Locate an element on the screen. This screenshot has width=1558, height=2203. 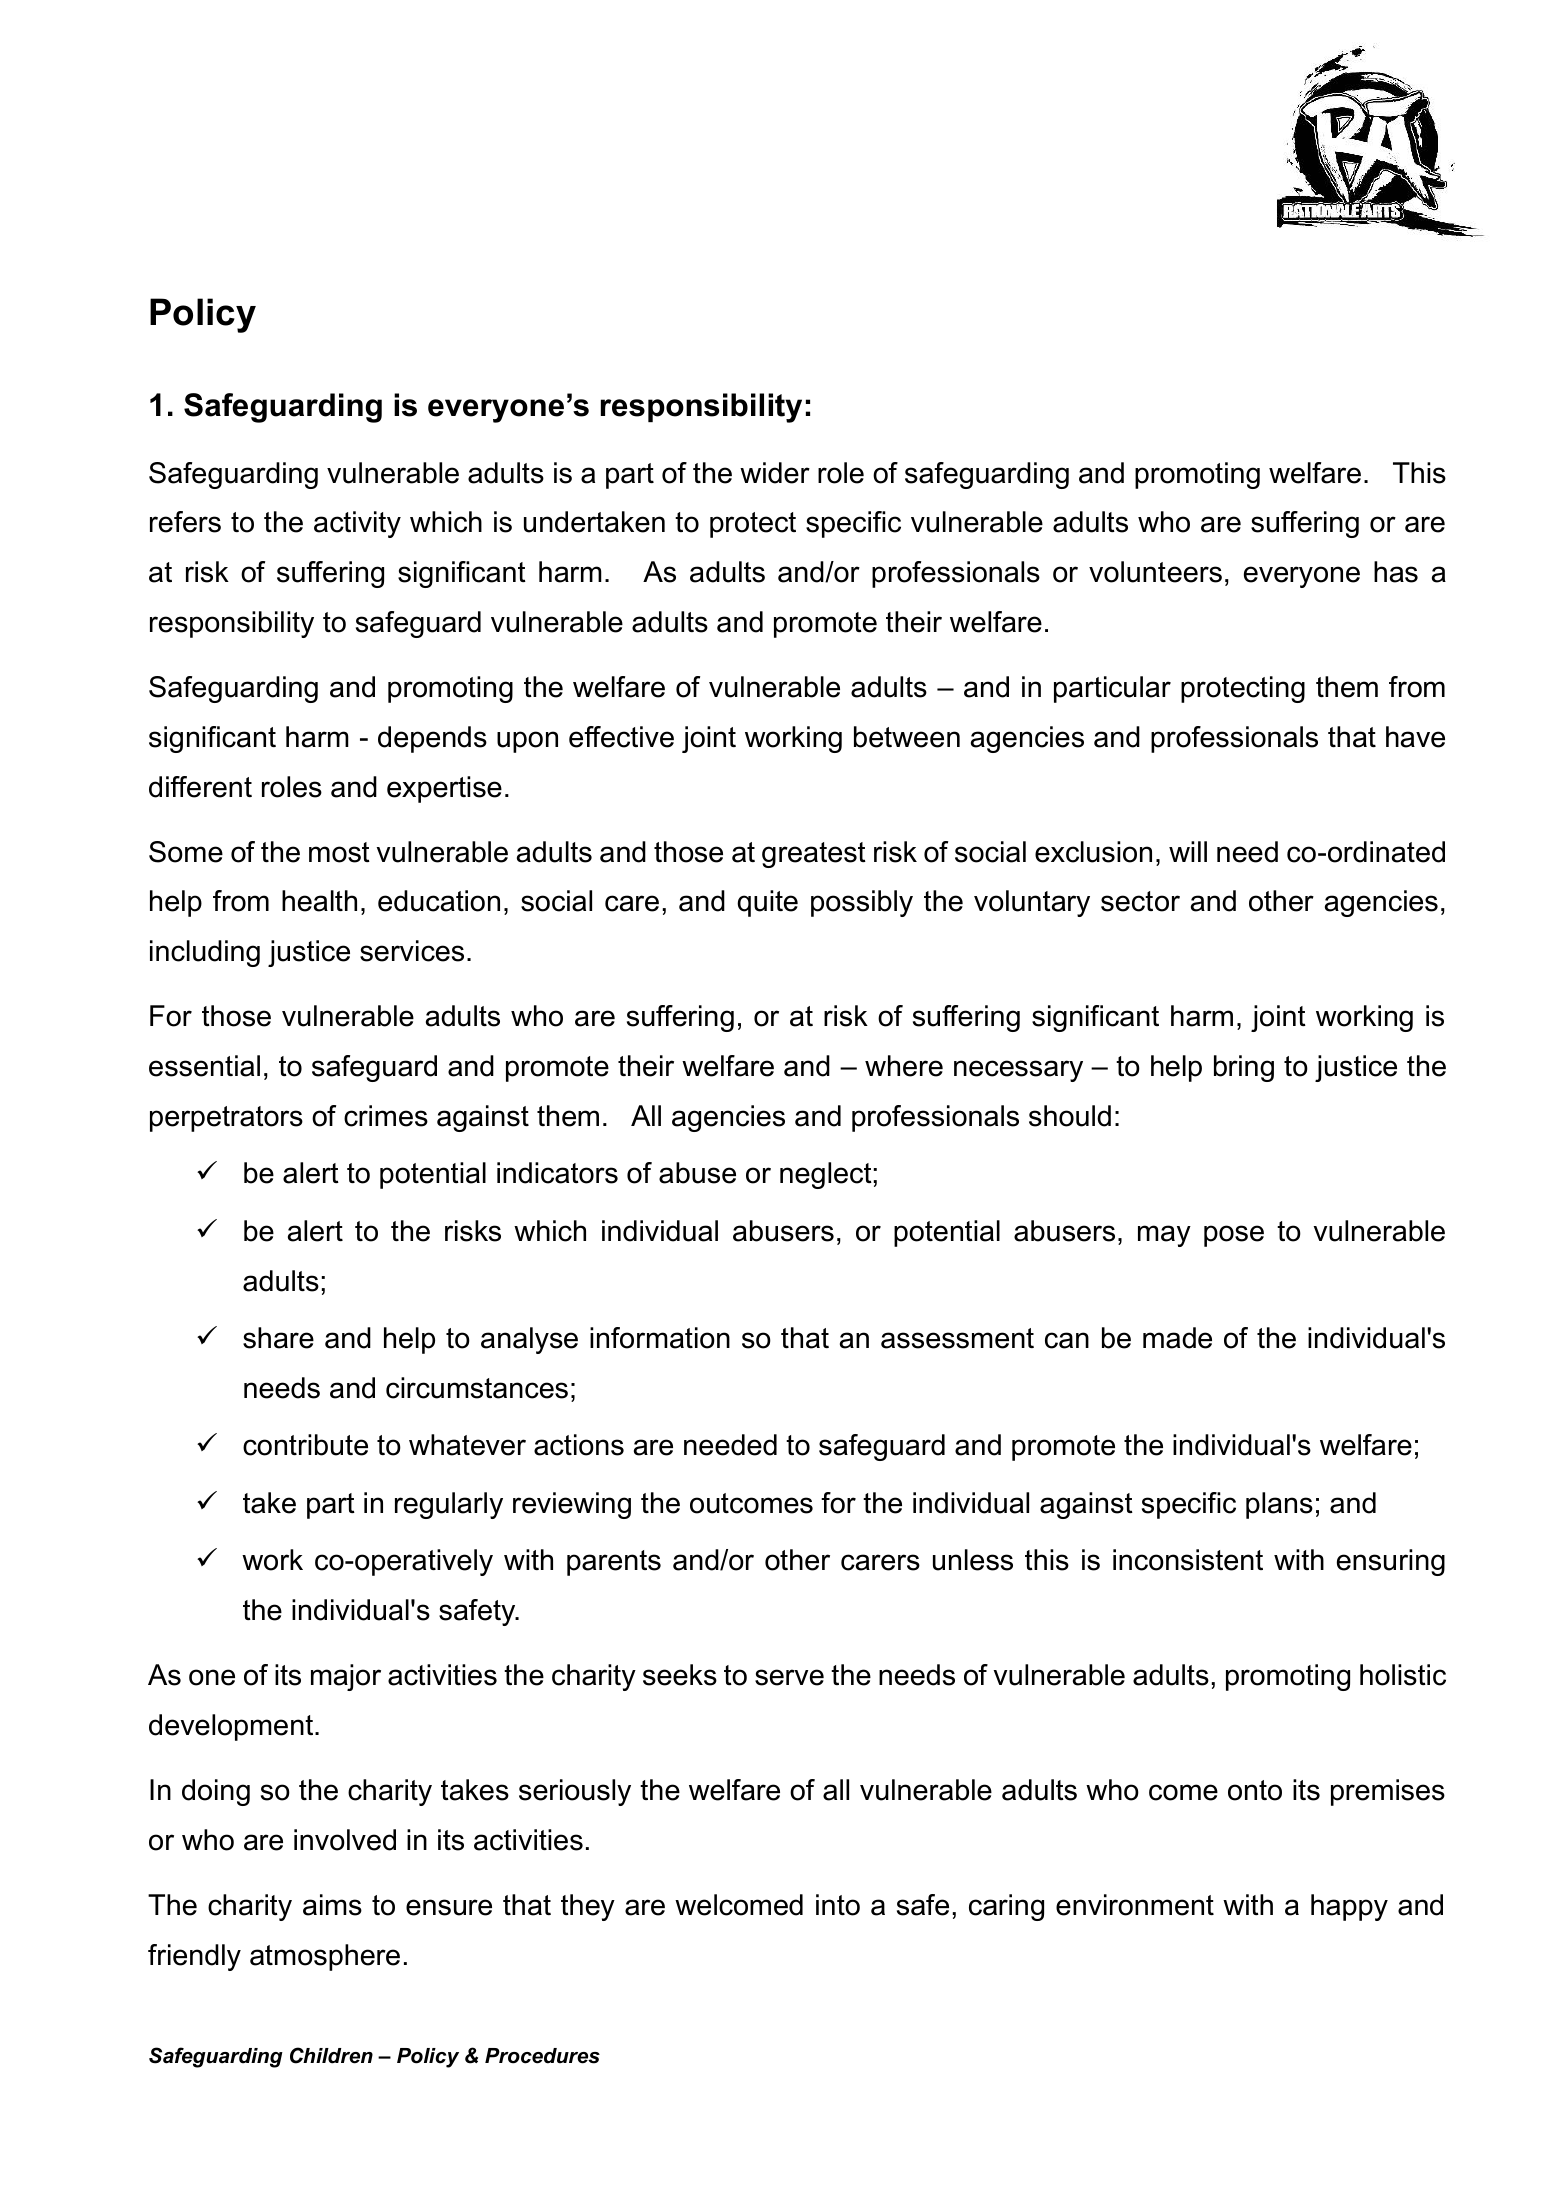
crimes is located at coordinates (386, 1116).
